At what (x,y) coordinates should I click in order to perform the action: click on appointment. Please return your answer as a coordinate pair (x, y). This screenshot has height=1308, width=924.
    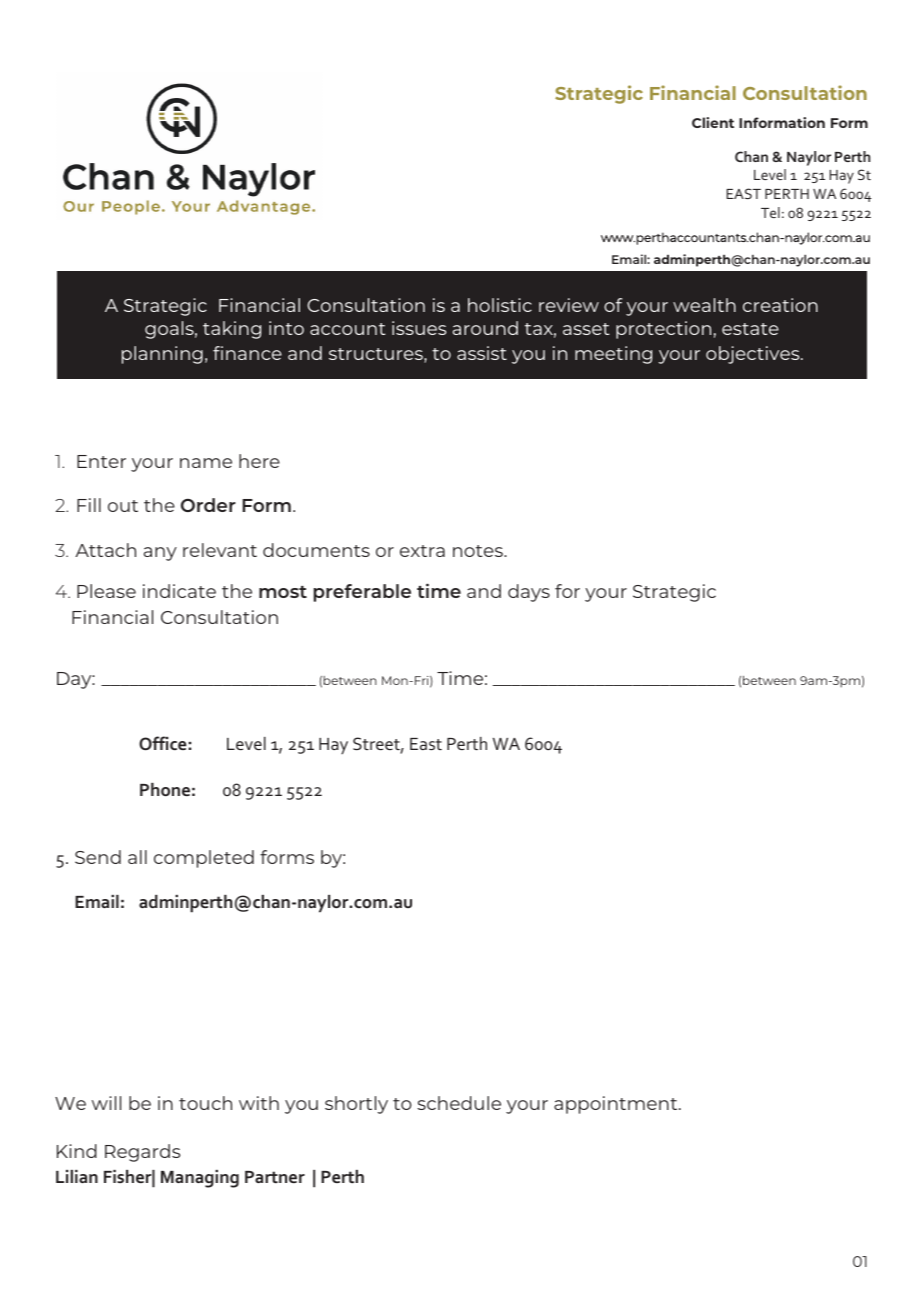
    Looking at the image, I should click on (617, 1105).
